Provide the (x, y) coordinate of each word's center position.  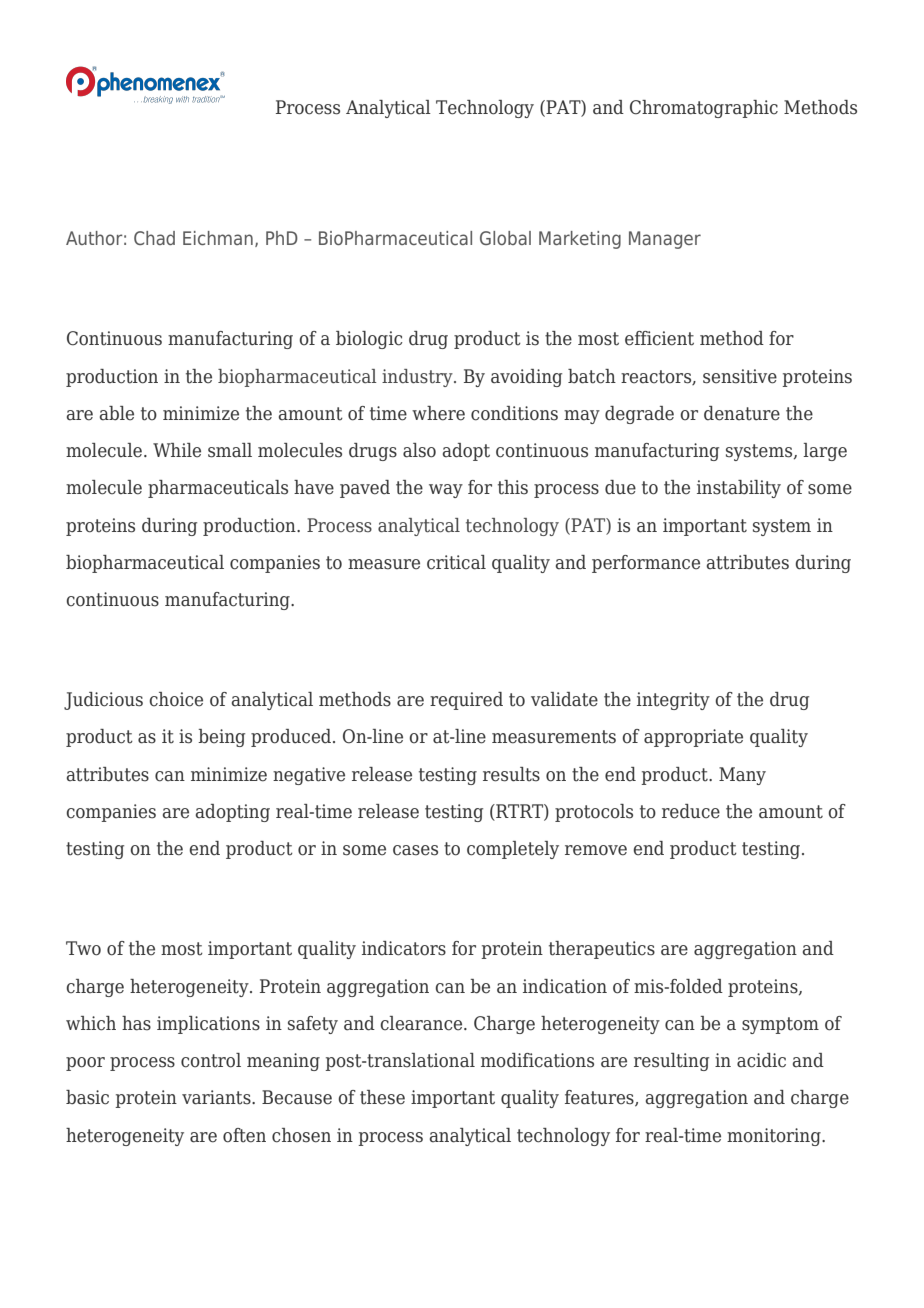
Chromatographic (704, 109)
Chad (154, 238)
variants (217, 1097)
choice (176, 699)
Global (505, 238)
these (382, 1097)
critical (456, 562)
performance (646, 564)
